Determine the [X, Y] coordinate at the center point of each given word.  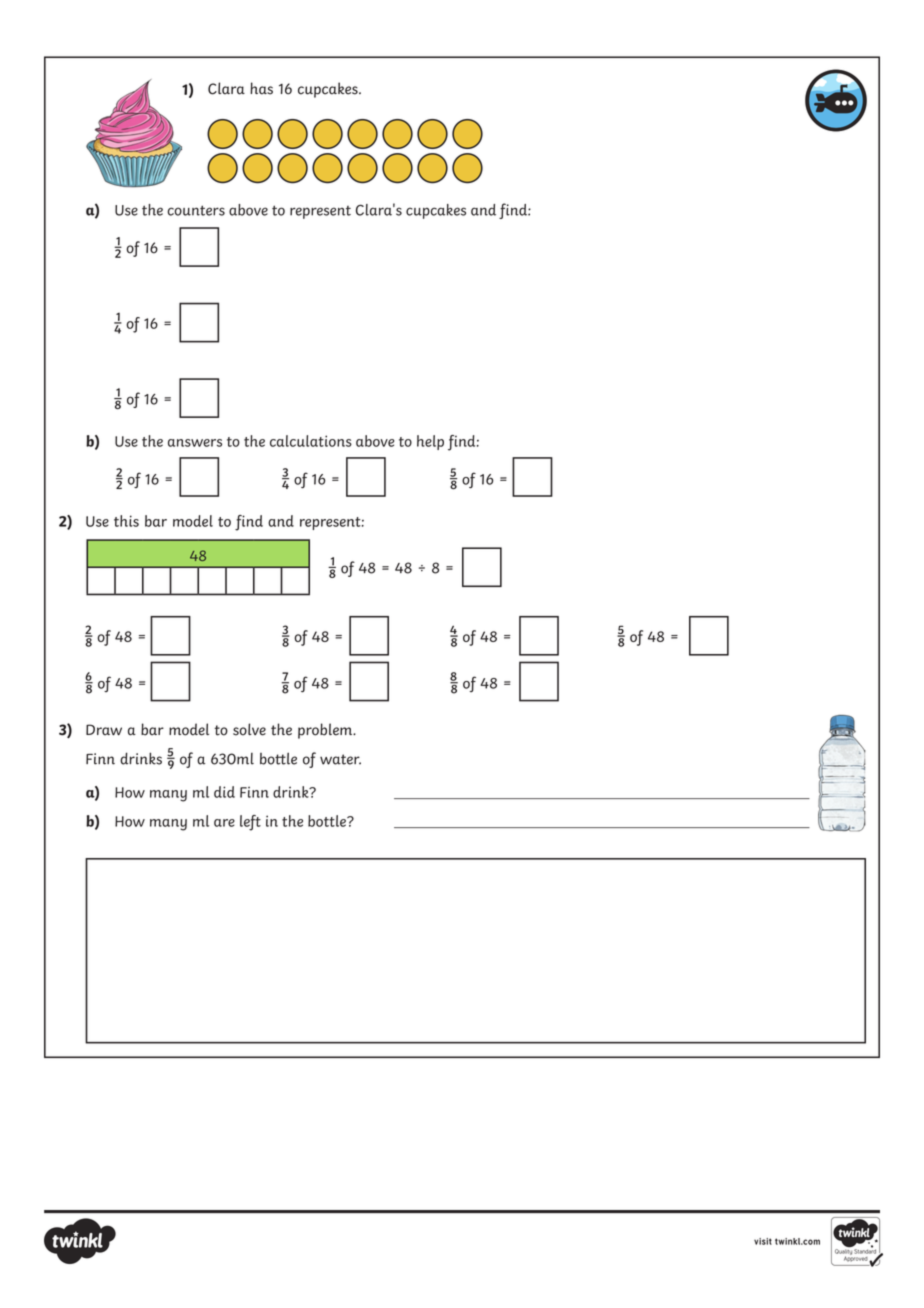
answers [195, 443]
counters [196, 210]
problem [326, 731]
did [224, 792]
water [340, 759]
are [224, 823]
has [261, 88]
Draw [104, 730]
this [126, 521]
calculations [311, 441]
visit [763, 1241]
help [430, 442]
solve [249, 729]
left [250, 823]
